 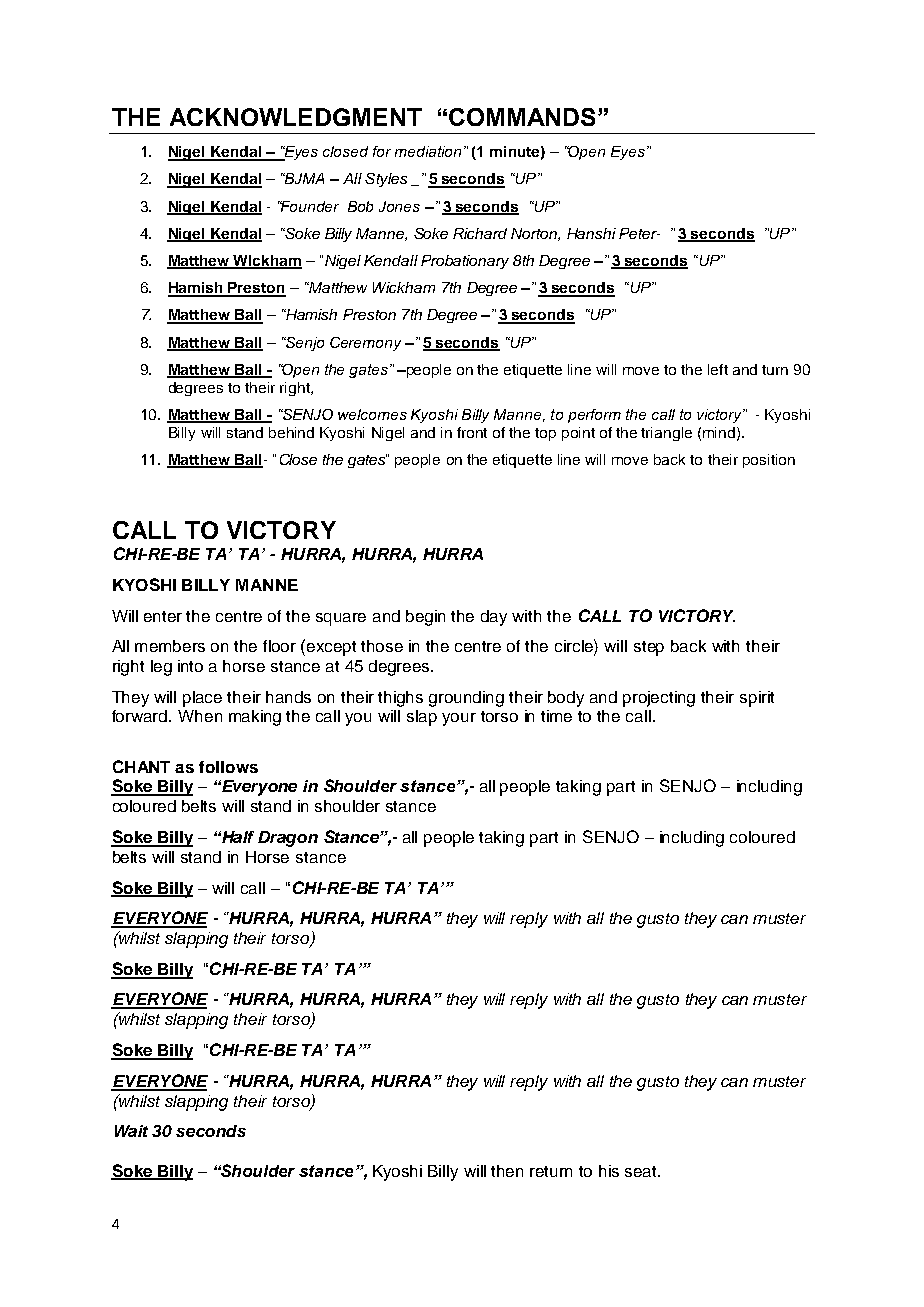 I want to click on then, so click(x=507, y=1171).
